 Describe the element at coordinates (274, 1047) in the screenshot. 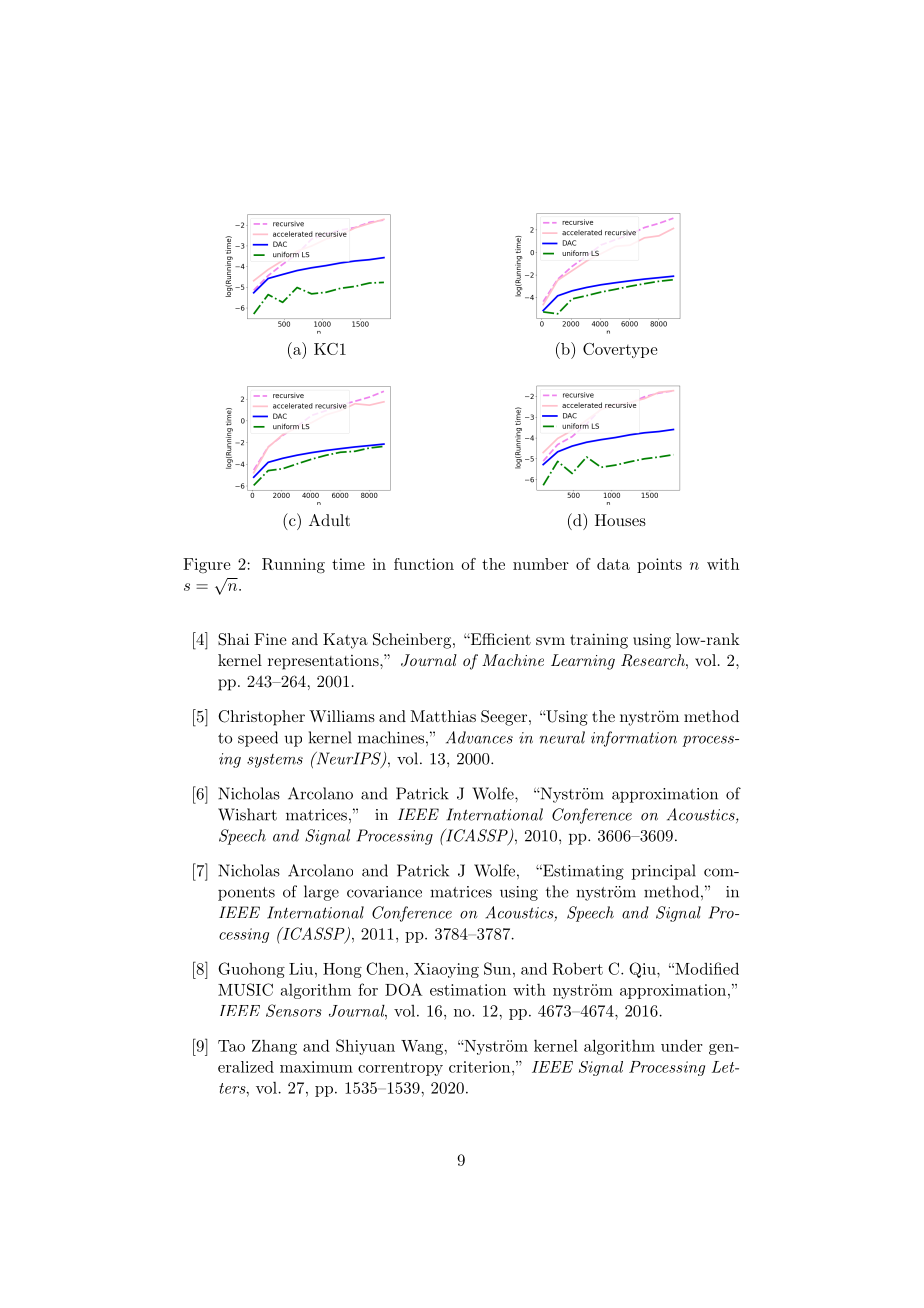

I see `Zhang` at that location.
